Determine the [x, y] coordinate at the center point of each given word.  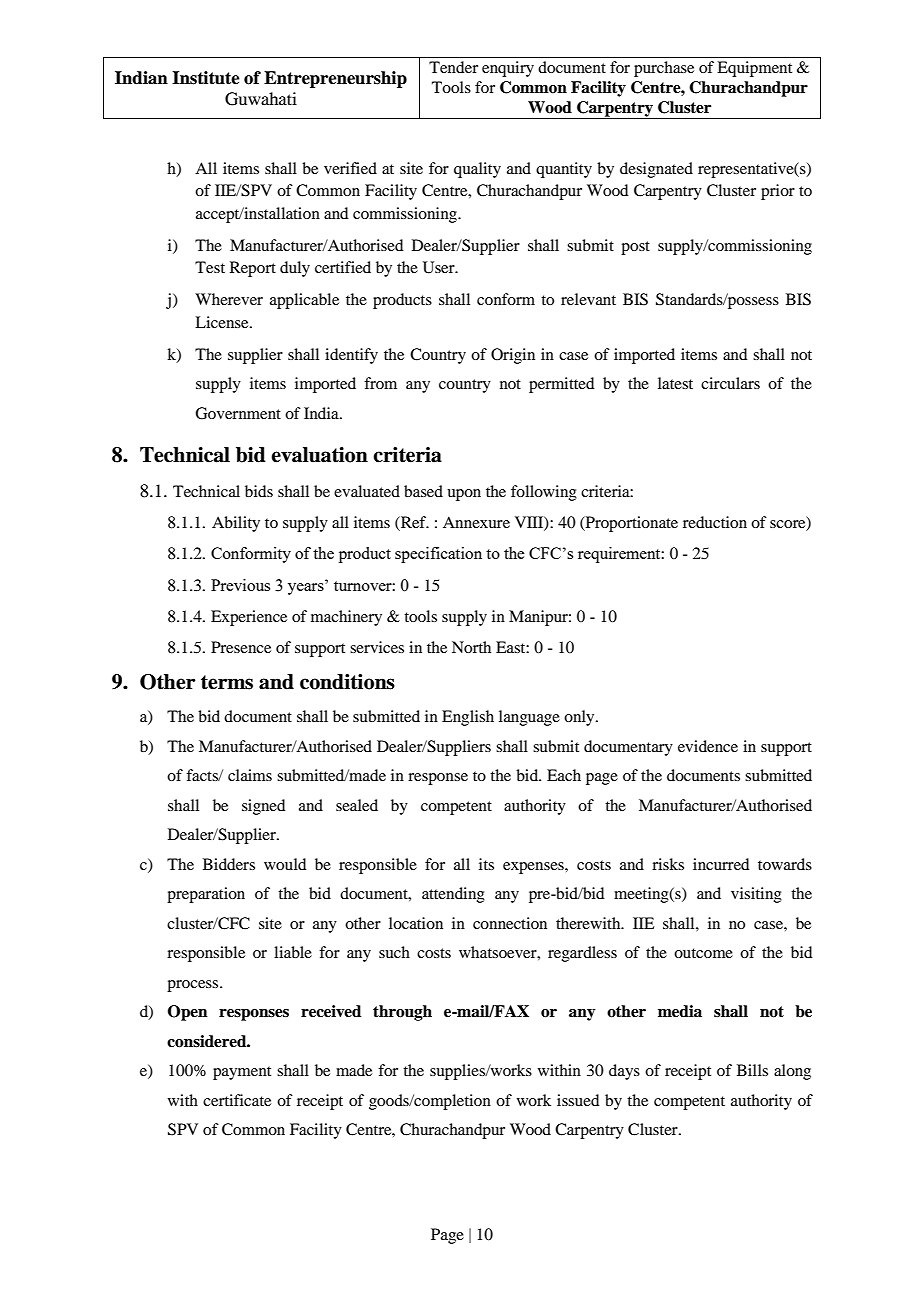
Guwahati [261, 99]
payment [242, 1073]
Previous [240, 585]
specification [438, 555]
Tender [453, 67]
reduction [715, 522]
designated [656, 170]
